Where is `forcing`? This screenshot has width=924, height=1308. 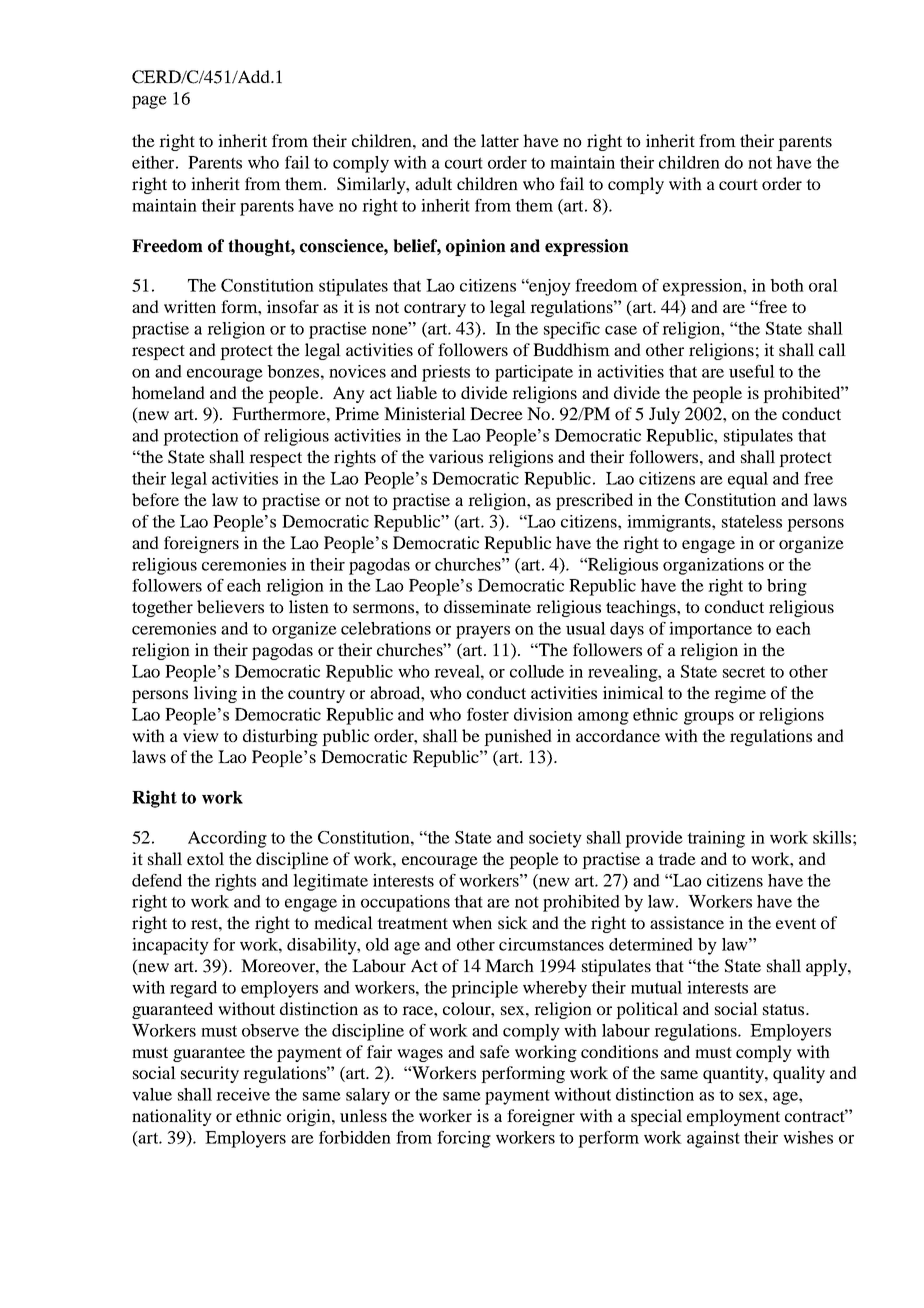 forcing is located at coordinates (464, 1139).
